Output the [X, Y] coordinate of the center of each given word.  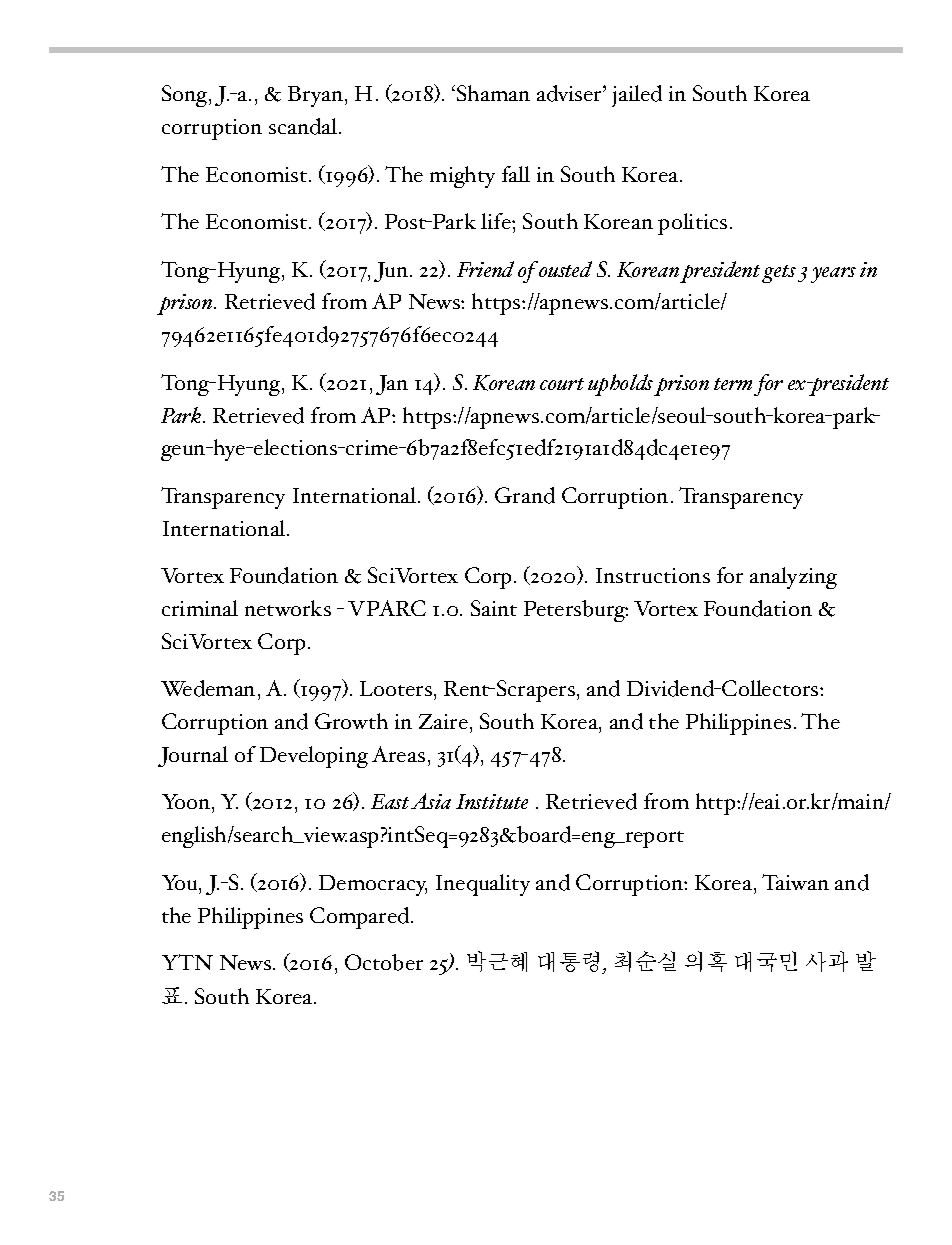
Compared [361, 918]
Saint [494, 608]
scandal [304, 126]
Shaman [493, 93]
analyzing [793, 578]
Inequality [483, 885]
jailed [637, 96]
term [733, 384]
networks [288, 608]
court [562, 384]
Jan [392, 385]
